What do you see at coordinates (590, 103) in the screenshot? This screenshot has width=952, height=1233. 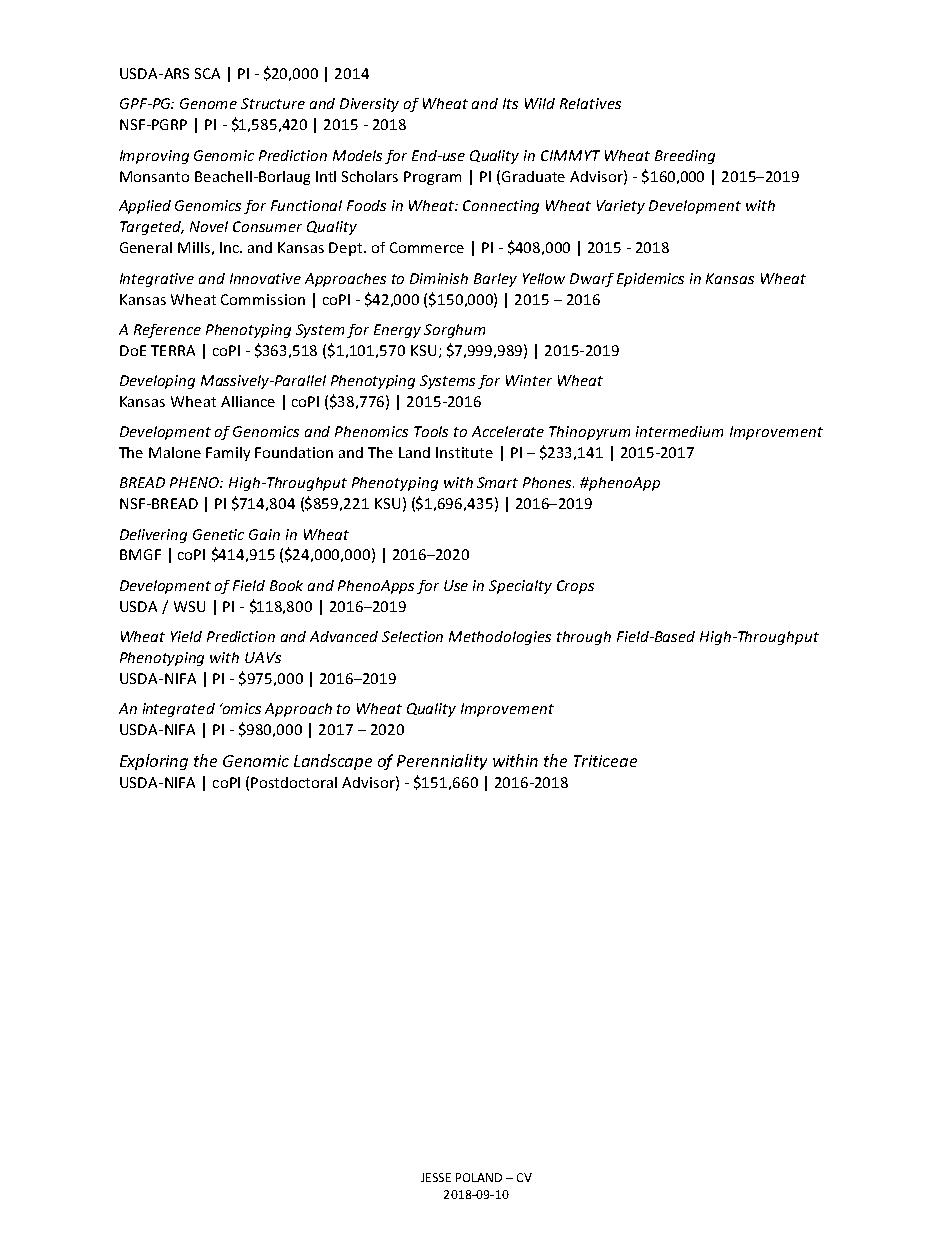 I see `Relatives` at bounding box center [590, 103].
